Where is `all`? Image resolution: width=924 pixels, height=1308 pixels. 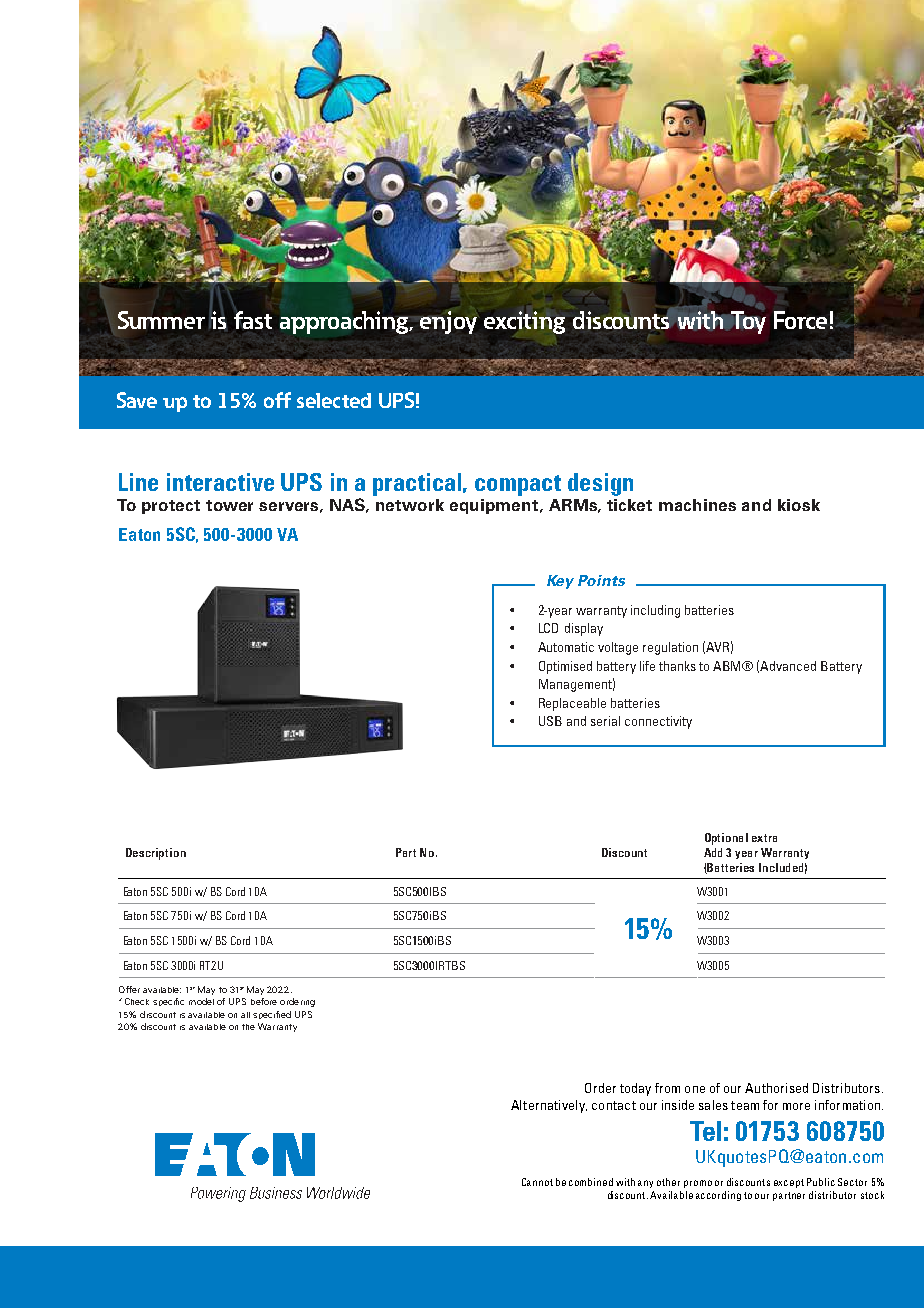 all is located at coordinates (245, 1015).
